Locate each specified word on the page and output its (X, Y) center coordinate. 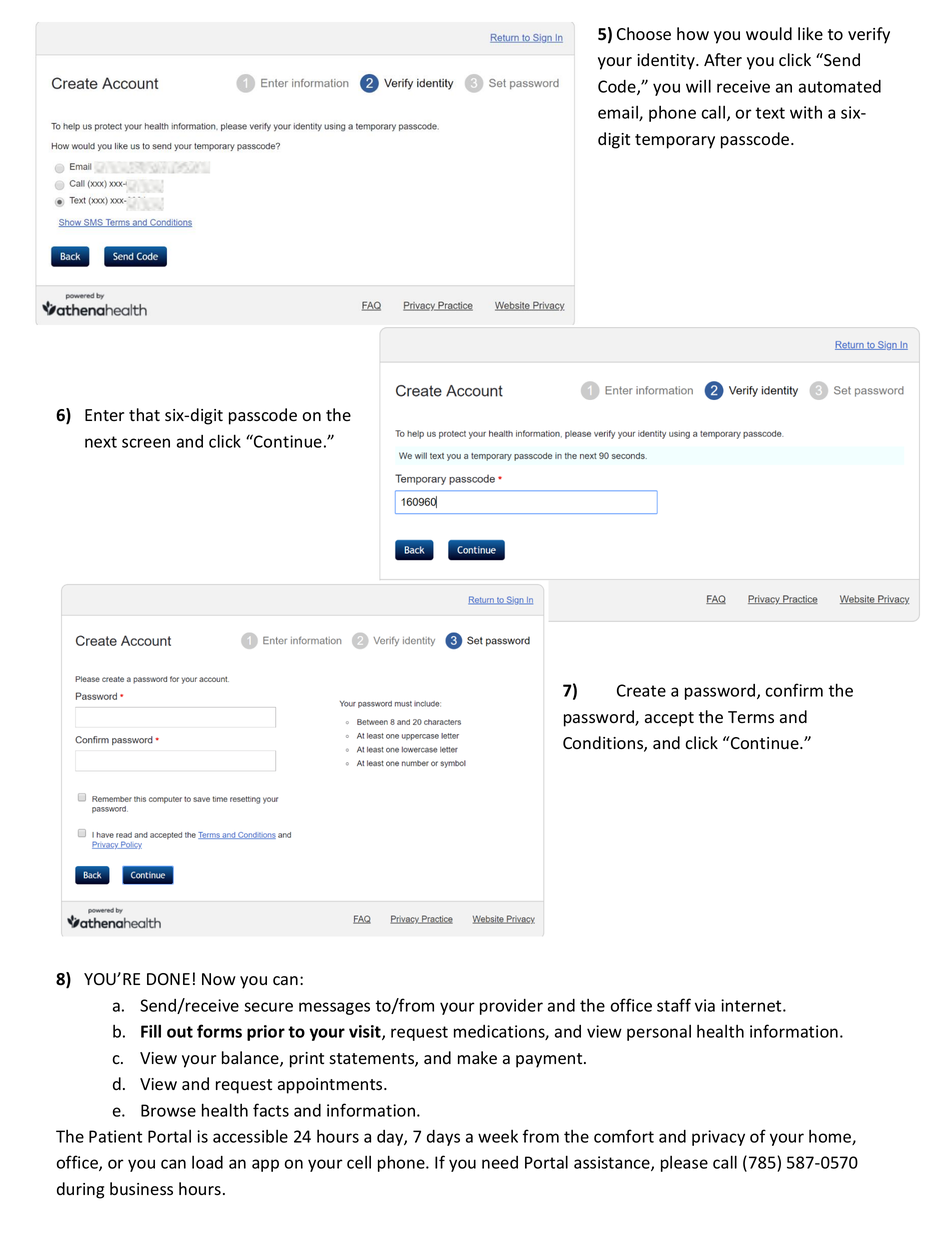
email (619, 113)
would (769, 34)
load (207, 1162)
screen (146, 443)
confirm (794, 690)
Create (641, 690)
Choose (644, 34)
